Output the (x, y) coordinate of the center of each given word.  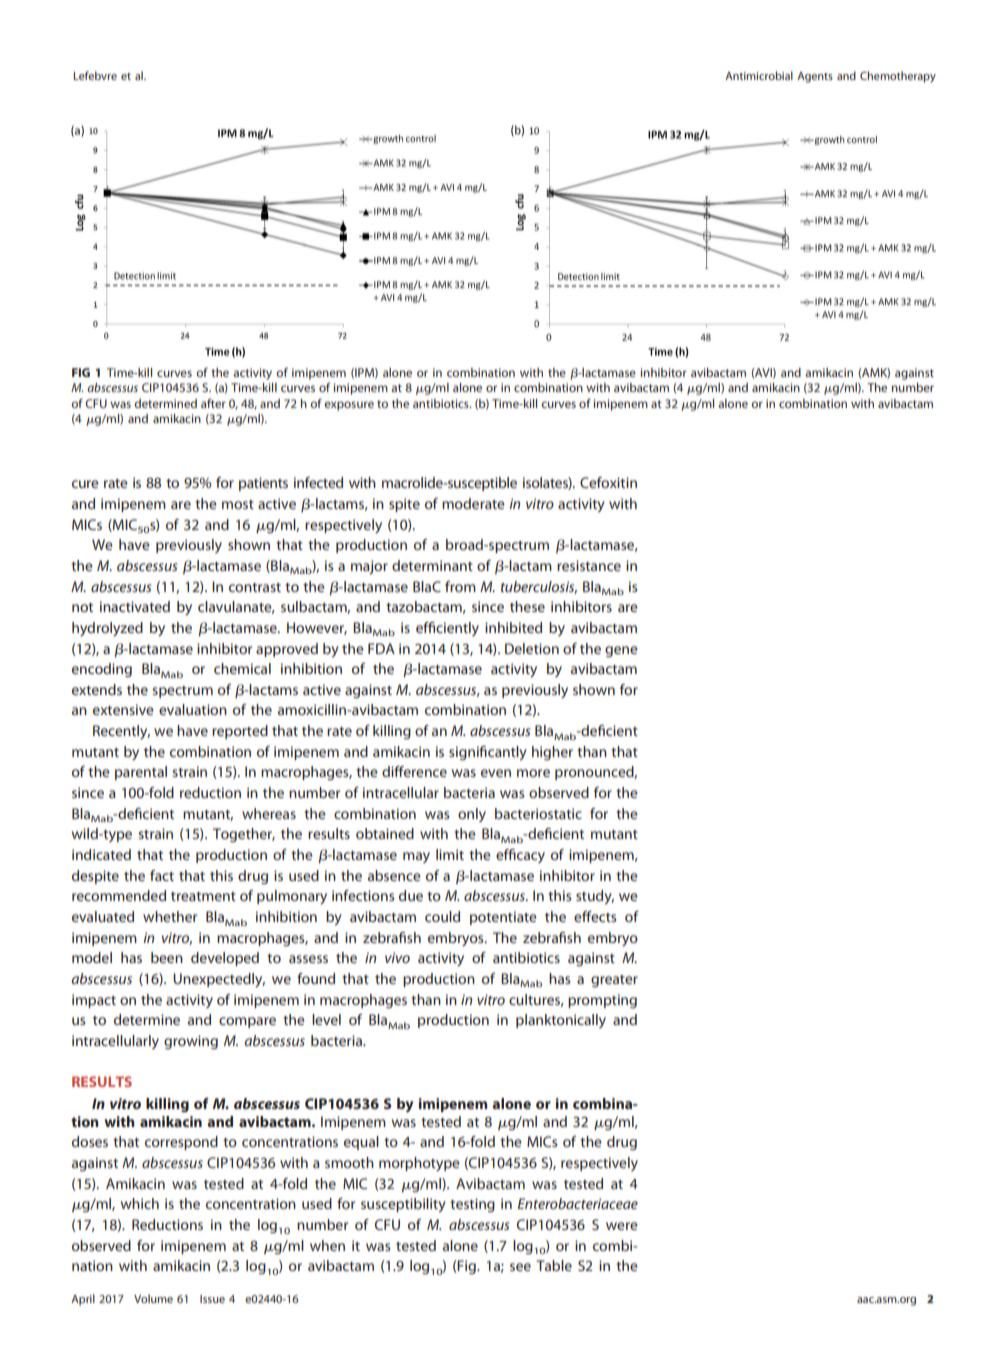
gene (621, 652)
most (238, 504)
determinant (432, 565)
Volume (153, 1298)
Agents (815, 77)
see (520, 1267)
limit (450, 854)
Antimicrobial (759, 75)
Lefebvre (95, 75)
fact (162, 875)
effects (595, 916)
